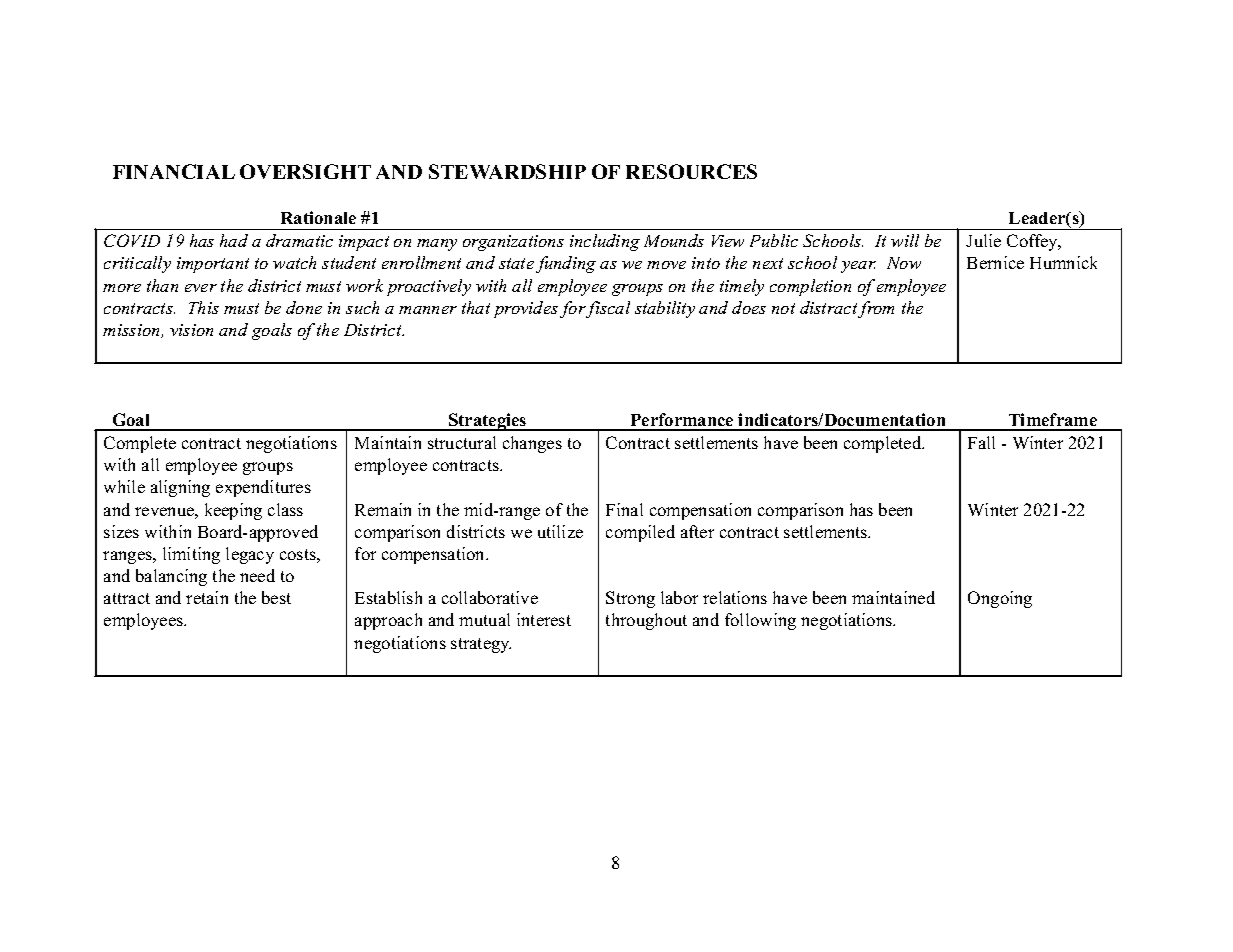 The height and width of the page is (952, 1233). What do you see at coordinates (1000, 599) in the page?
I see `Ongoing` at bounding box center [1000, 599].
